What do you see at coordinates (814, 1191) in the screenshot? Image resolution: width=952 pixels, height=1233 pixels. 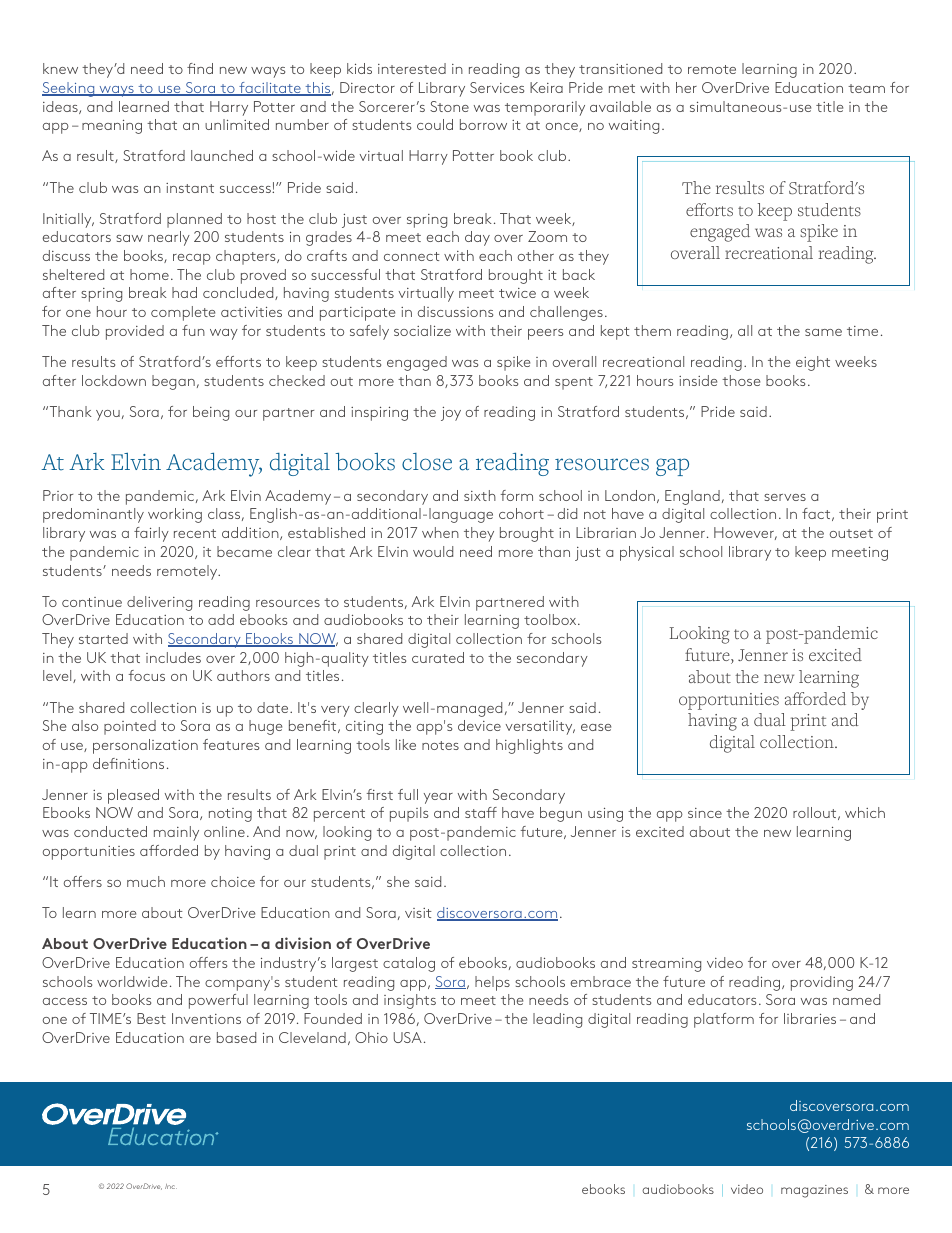 I see `magazines` at bounding box center [814, 1191].
